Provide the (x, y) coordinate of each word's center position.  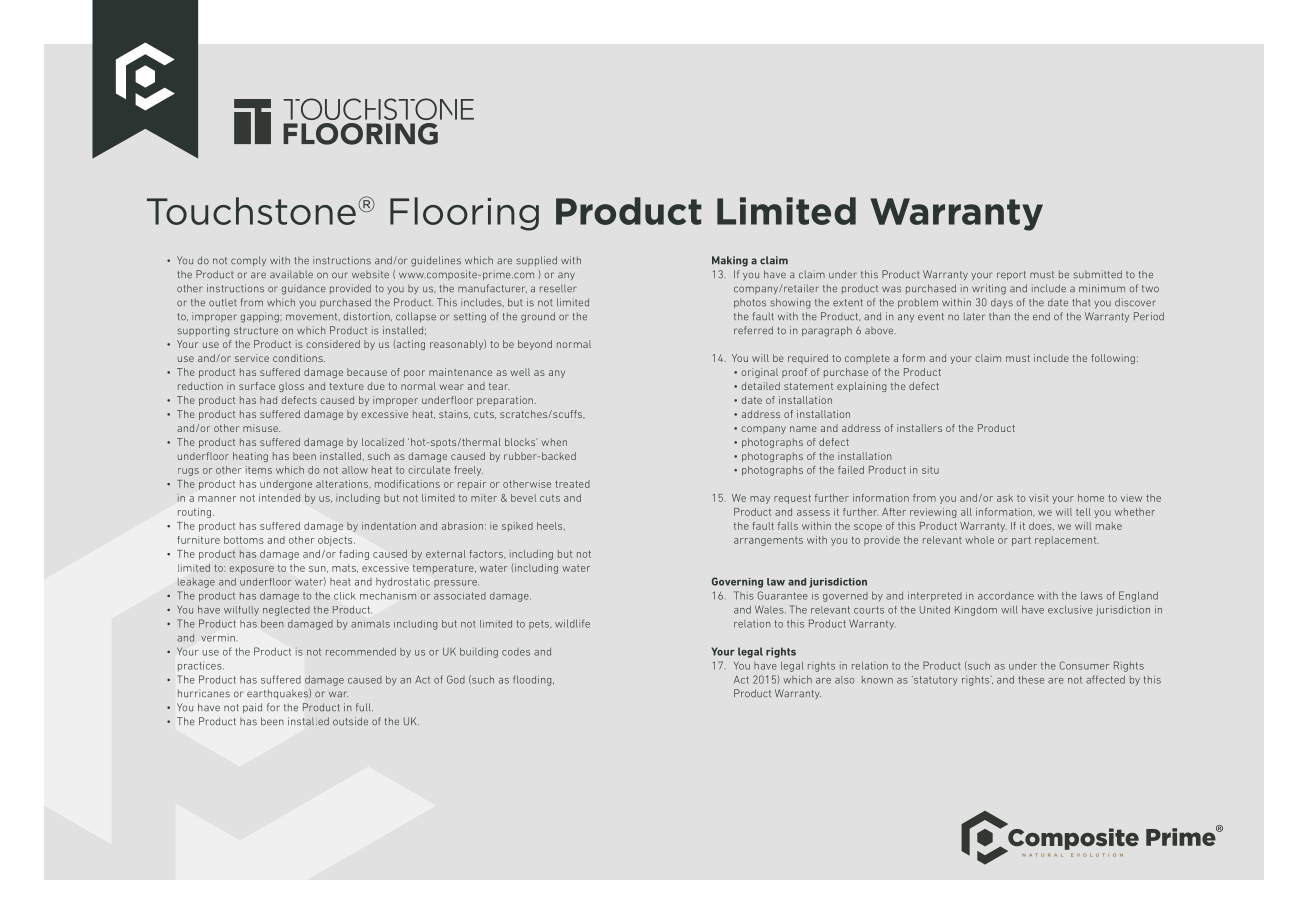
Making (730, 261)
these (1031, 680)
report (1011, 275)
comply (248, 261)
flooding (533, 680)
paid (252, 708)
